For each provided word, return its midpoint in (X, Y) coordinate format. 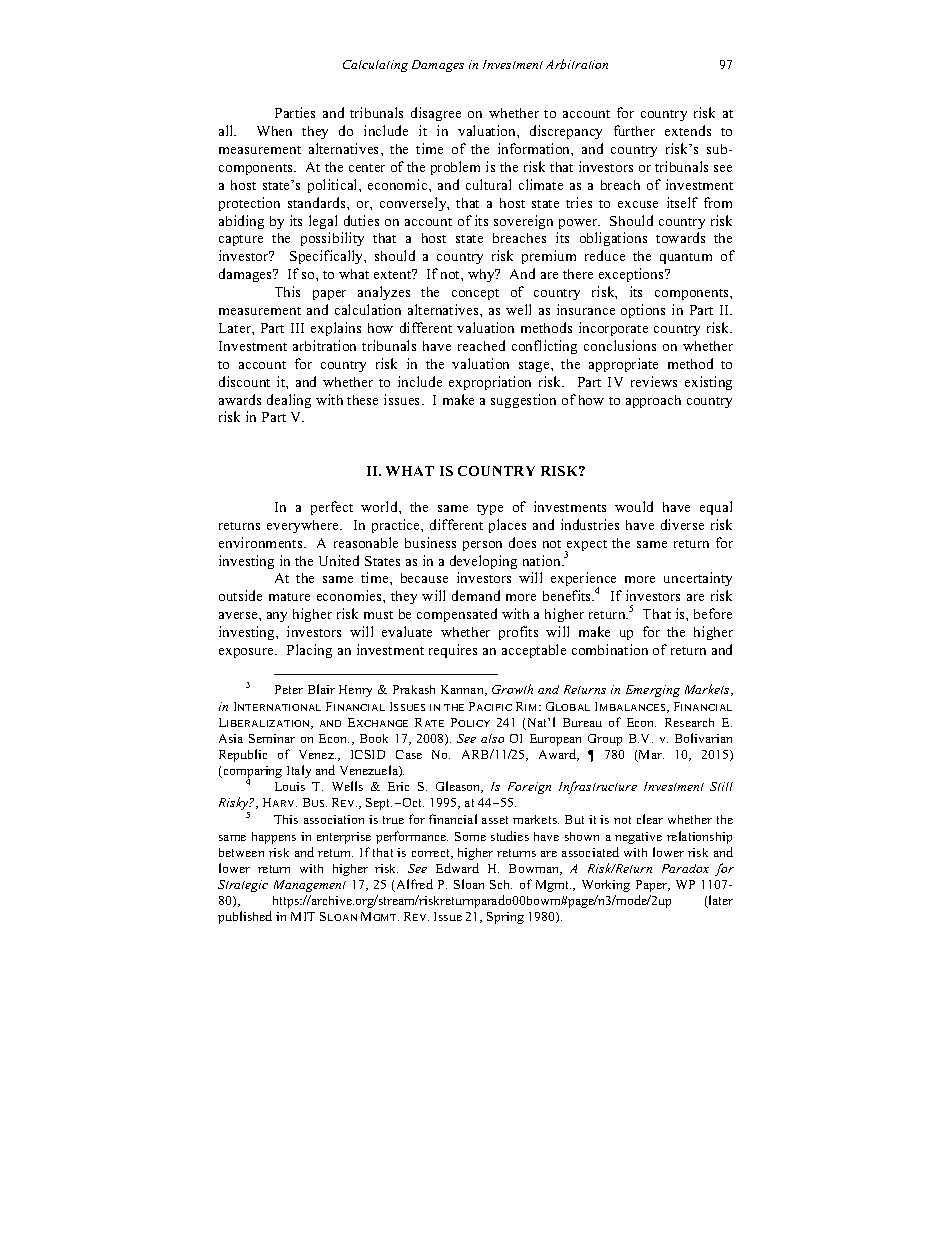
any (277, 617)
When (274, 131)
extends (688, 130)
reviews (654, 381)
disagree (436, 114)
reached (481, 345)
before (713, 613)
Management (310, 886)
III (297, 328)
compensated (457, 615)
